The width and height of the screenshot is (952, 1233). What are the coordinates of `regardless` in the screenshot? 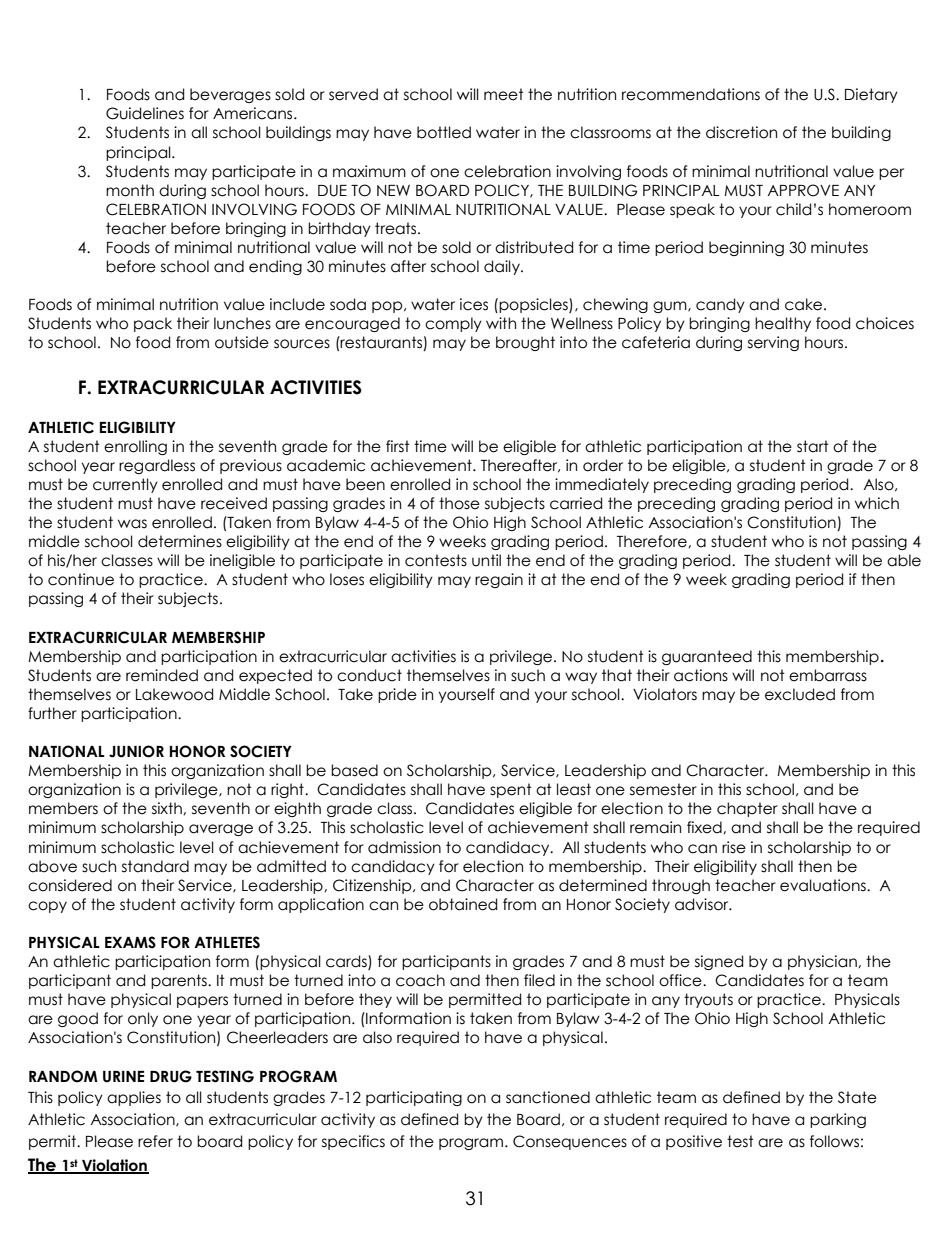 It's located at (157, 466).
